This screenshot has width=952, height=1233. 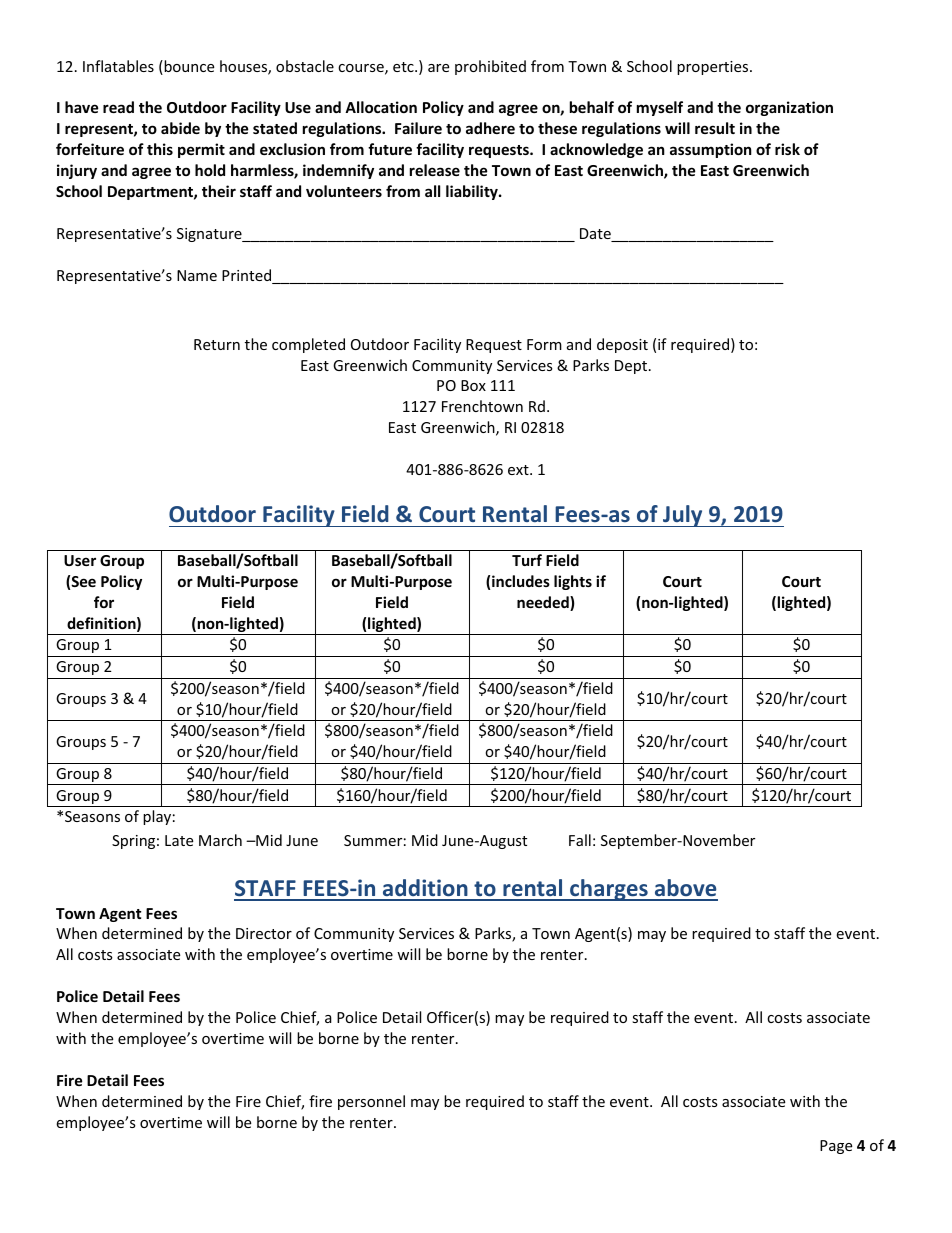 What do you see at coordinates (632, 367) in the screenshot?
I see `Dept` at bounding box center [632, 367].
